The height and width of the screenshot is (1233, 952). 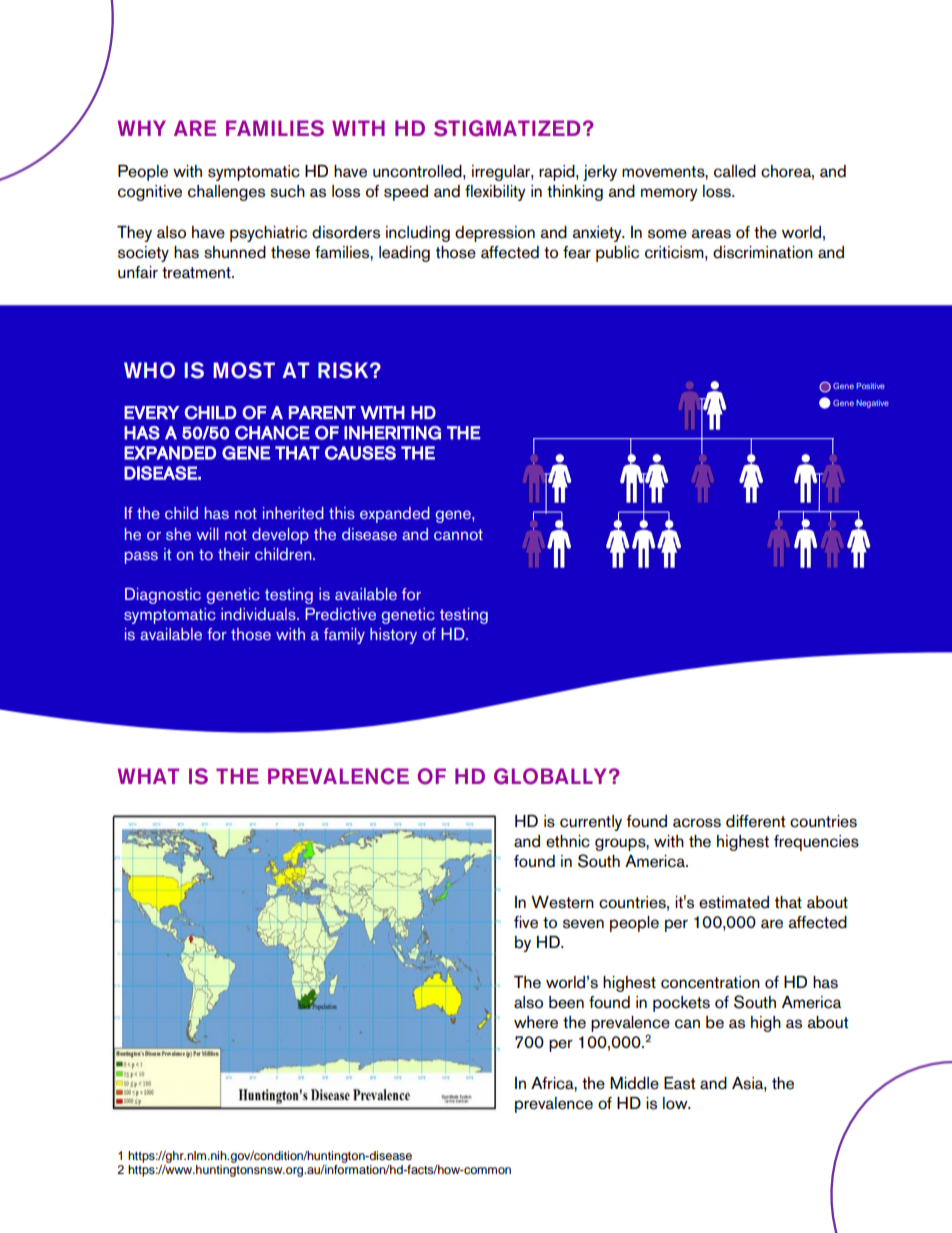 I want to click on East, so click(x=680, y=1083).
